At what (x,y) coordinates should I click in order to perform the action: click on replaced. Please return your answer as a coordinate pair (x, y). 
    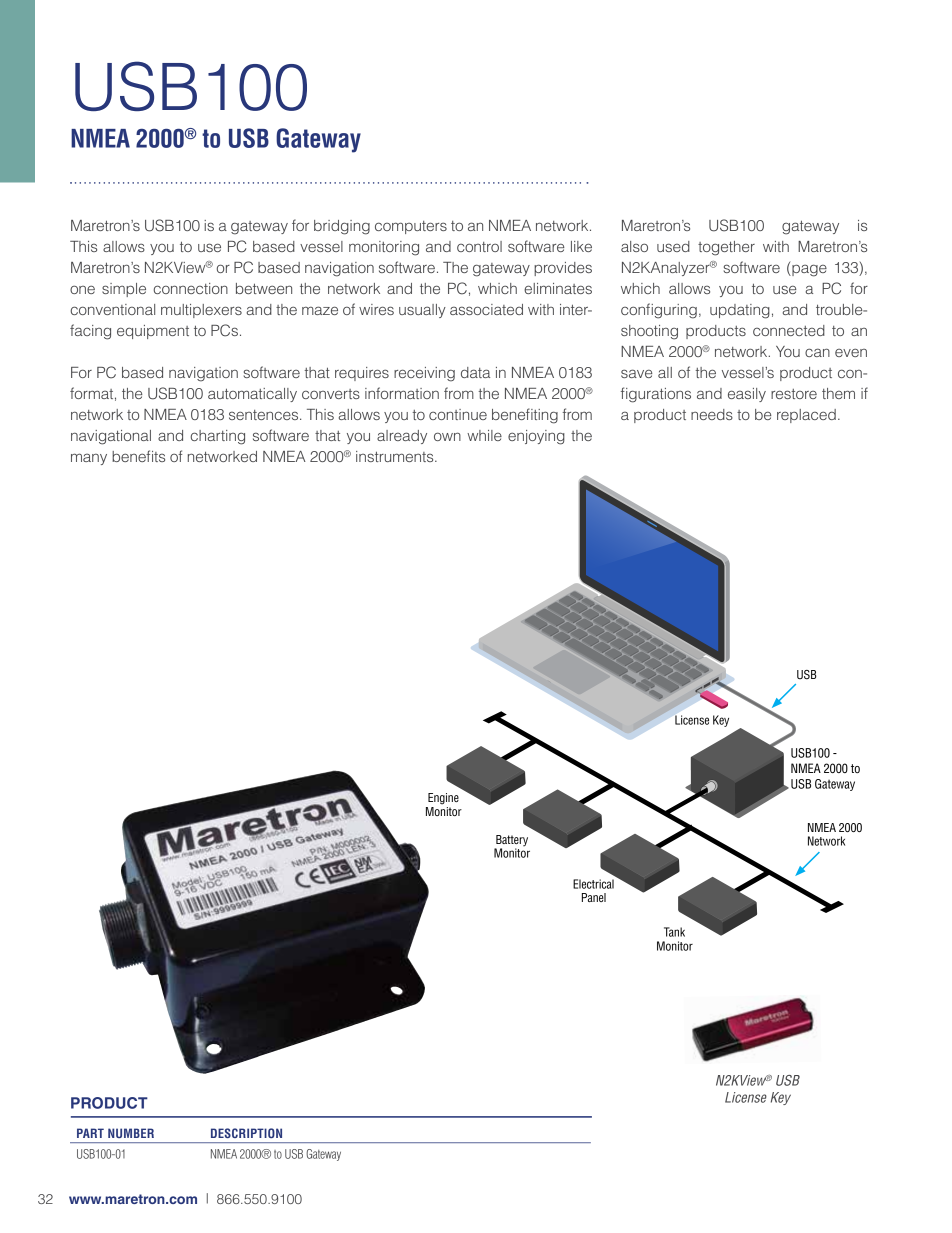
    Looking at the image, I should click on (806, 416).
